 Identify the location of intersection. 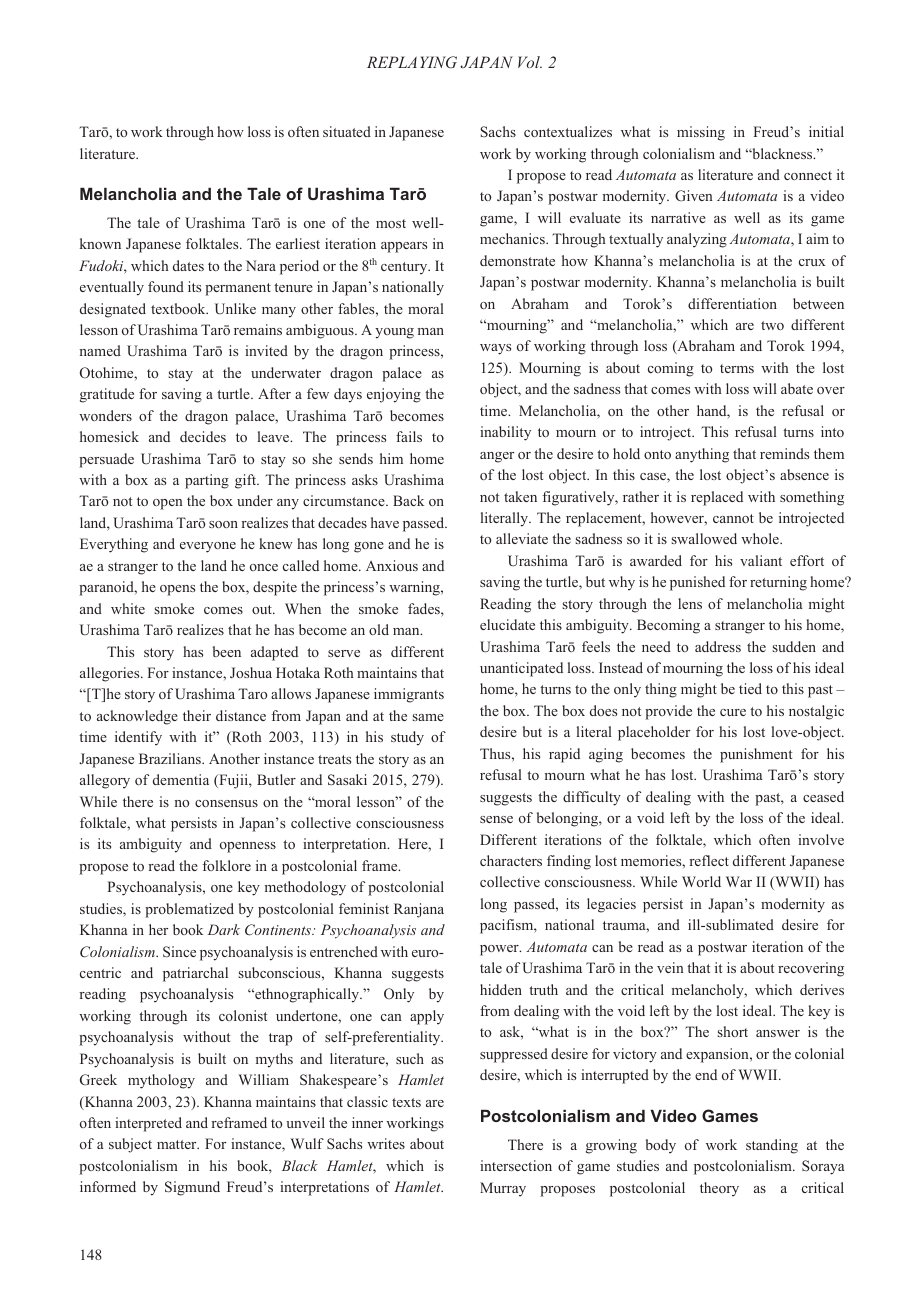
(516, 1165).
